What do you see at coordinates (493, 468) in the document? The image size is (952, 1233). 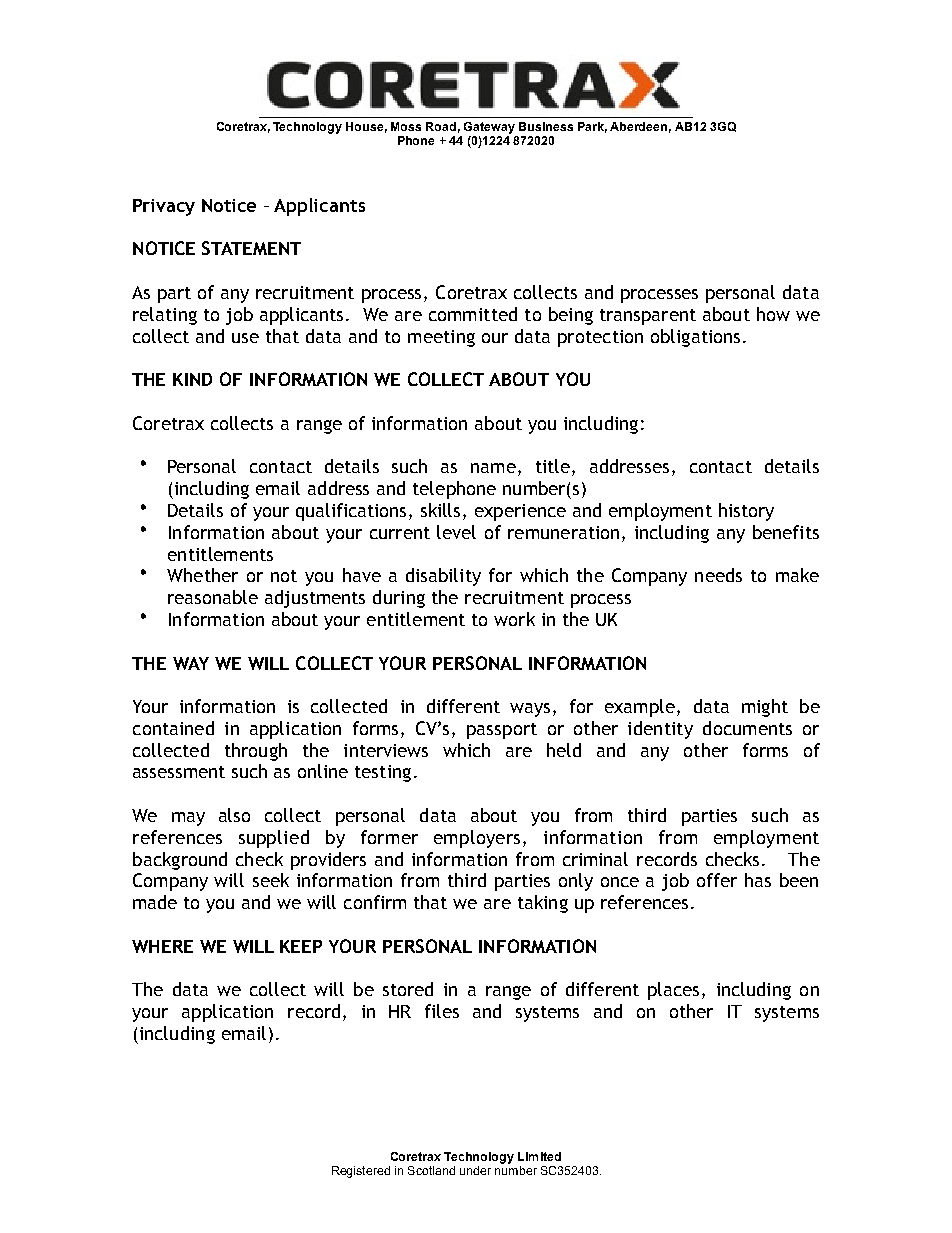 I see `name` at bounding box center [493, 468].
